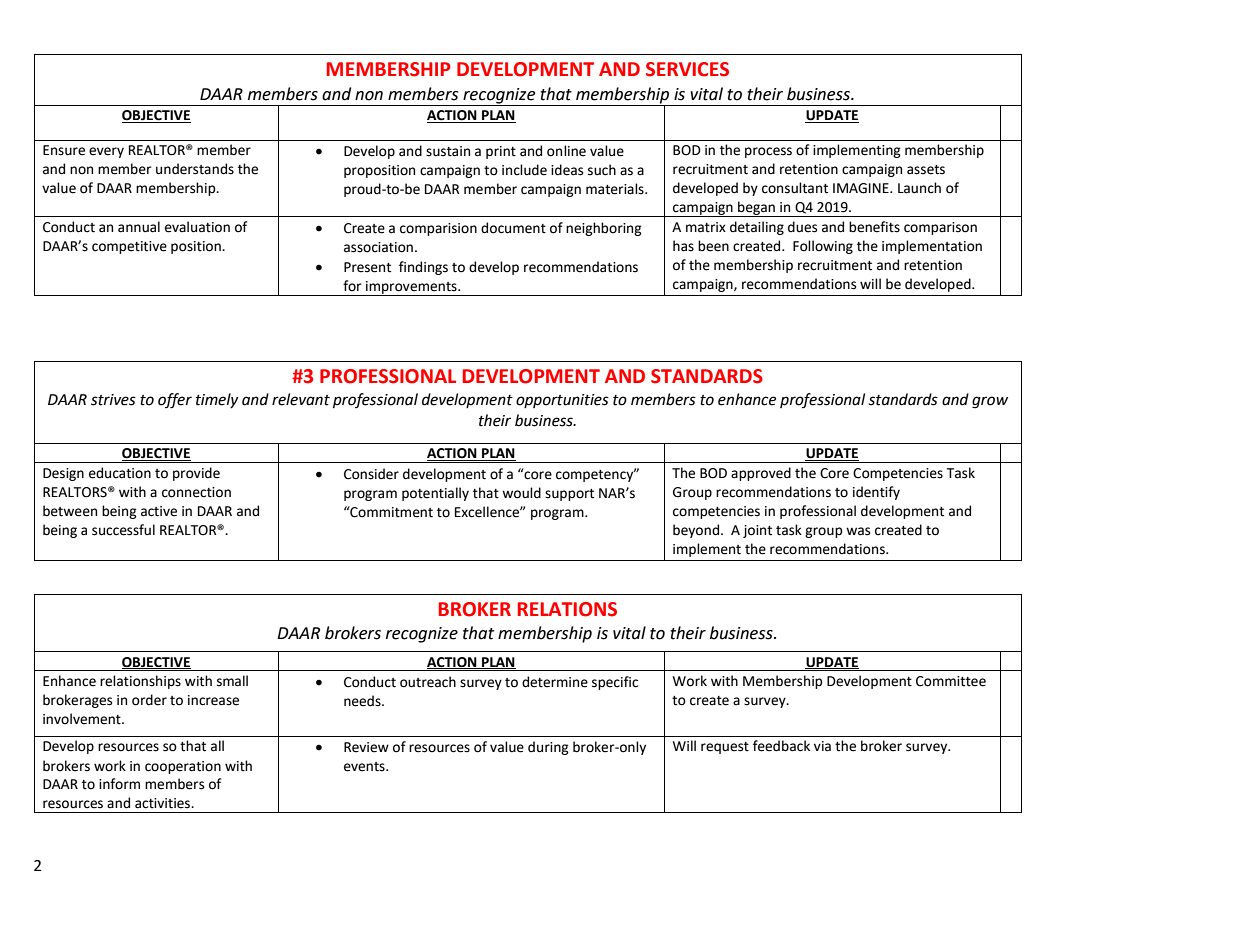  What do you see at coordinates (106, 152) in the document?
I see `every` at bounding box center [106, 152].
